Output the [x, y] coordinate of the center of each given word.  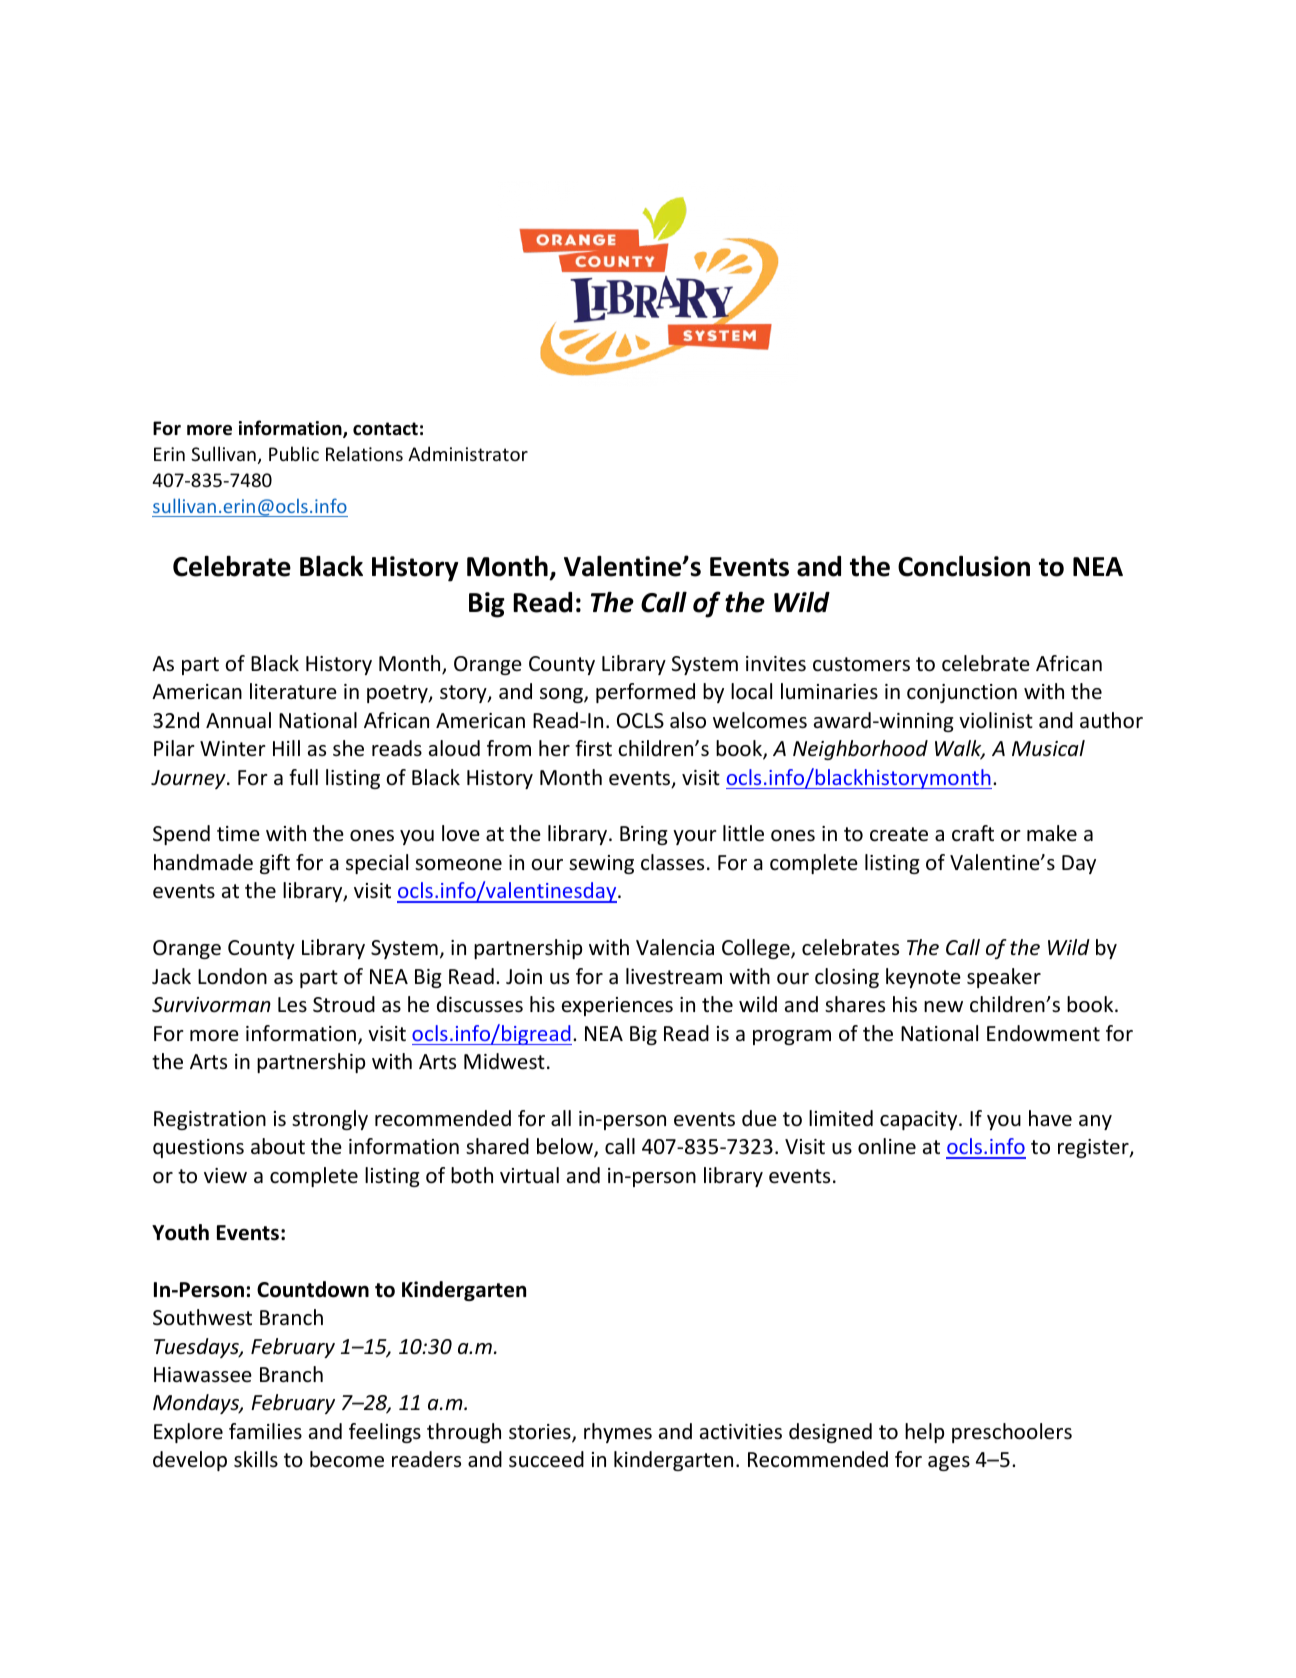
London [232, 976]
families [265, 1431]
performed [645, 693]
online [887, 1146]
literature [293, 691]
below [566, 1147]
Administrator [468, 453]
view [225, 1176]
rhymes [618, 1433]
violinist [996, 720]
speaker [1004, 978]
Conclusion [964, 566]
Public [294, 453]
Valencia [675, 947]
